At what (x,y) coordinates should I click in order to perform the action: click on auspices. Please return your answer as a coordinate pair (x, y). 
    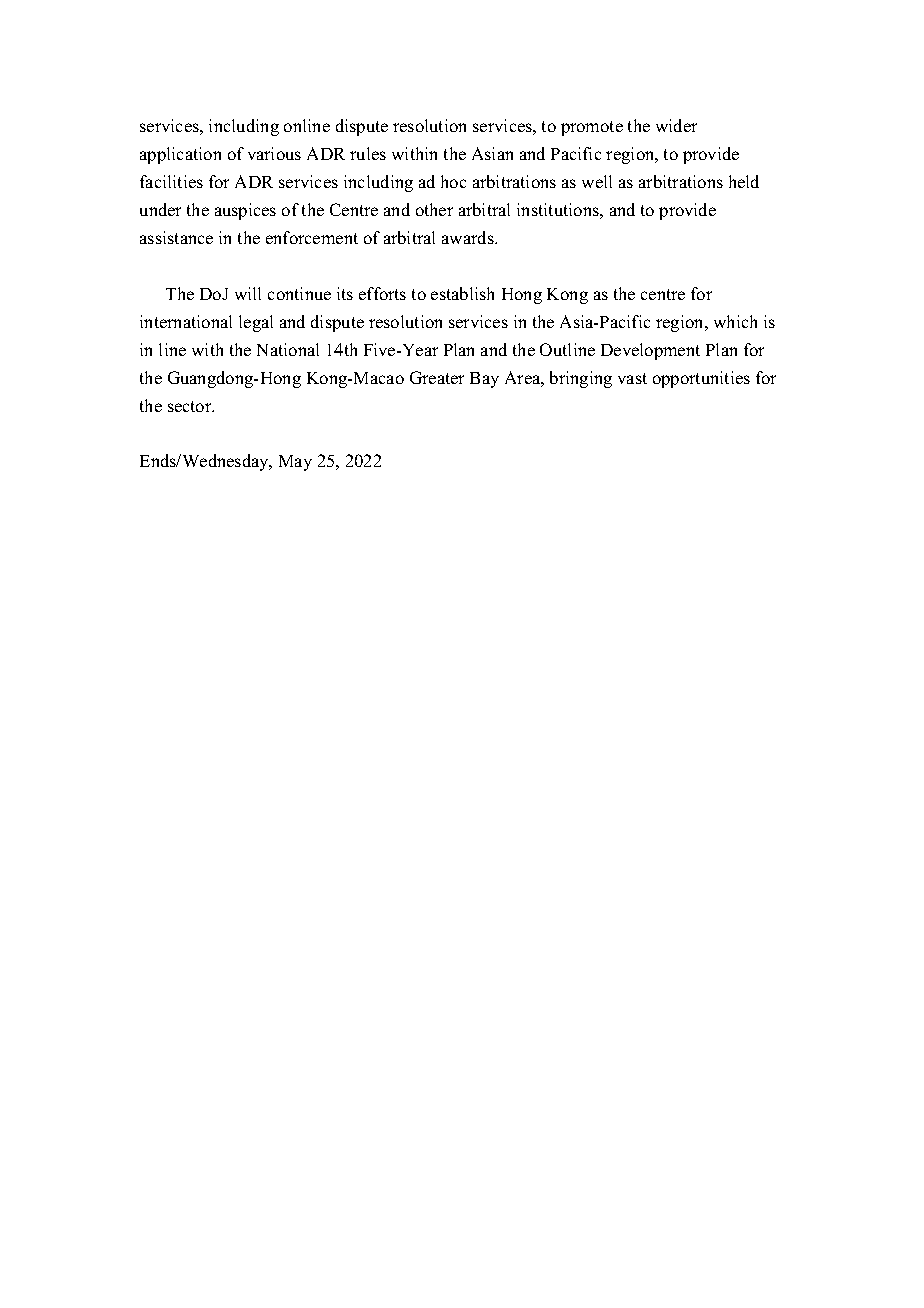
    Looking at the image, I should click on (245, 211).
